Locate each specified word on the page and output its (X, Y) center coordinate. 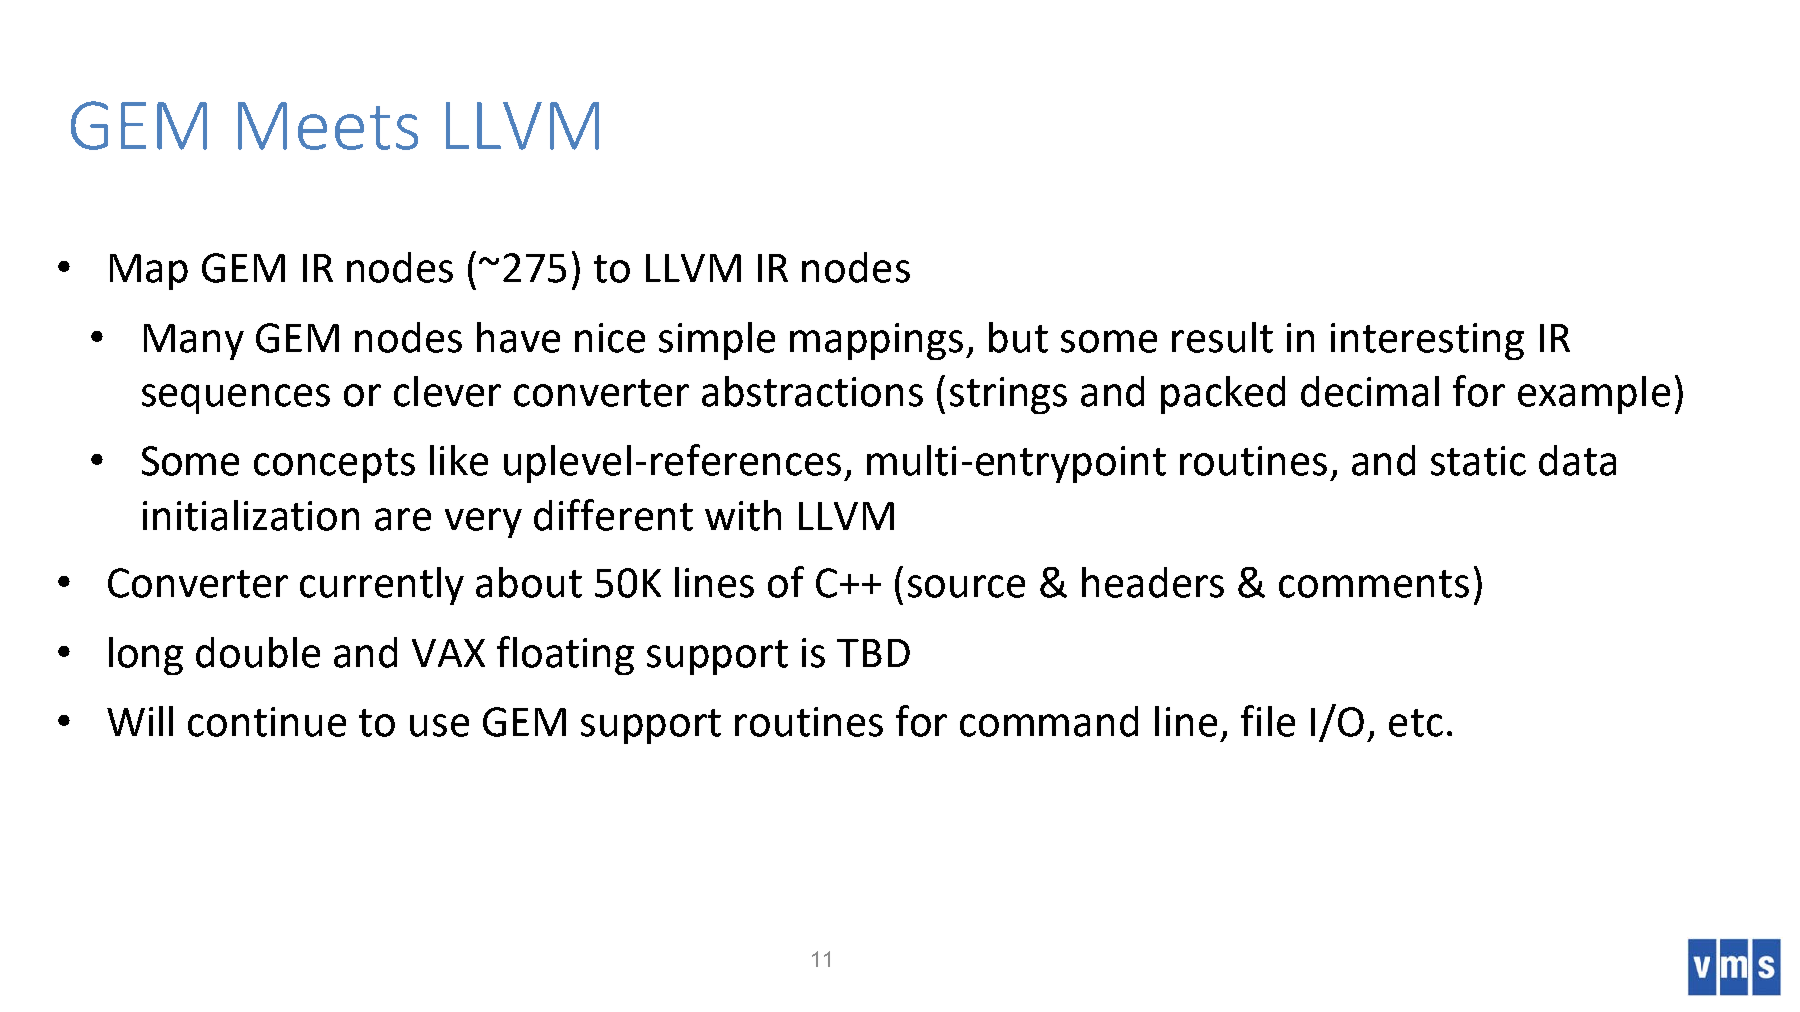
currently (382, 586)
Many (194, 342)
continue (267, 722)
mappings (876, 341)
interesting (1427, 341)
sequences (236, 399)
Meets (328, 126)
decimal (1370, 391)
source (966, 586)
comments (1374, 584)
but (1018, 337)
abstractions (812, 391)
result (1222, 337)
